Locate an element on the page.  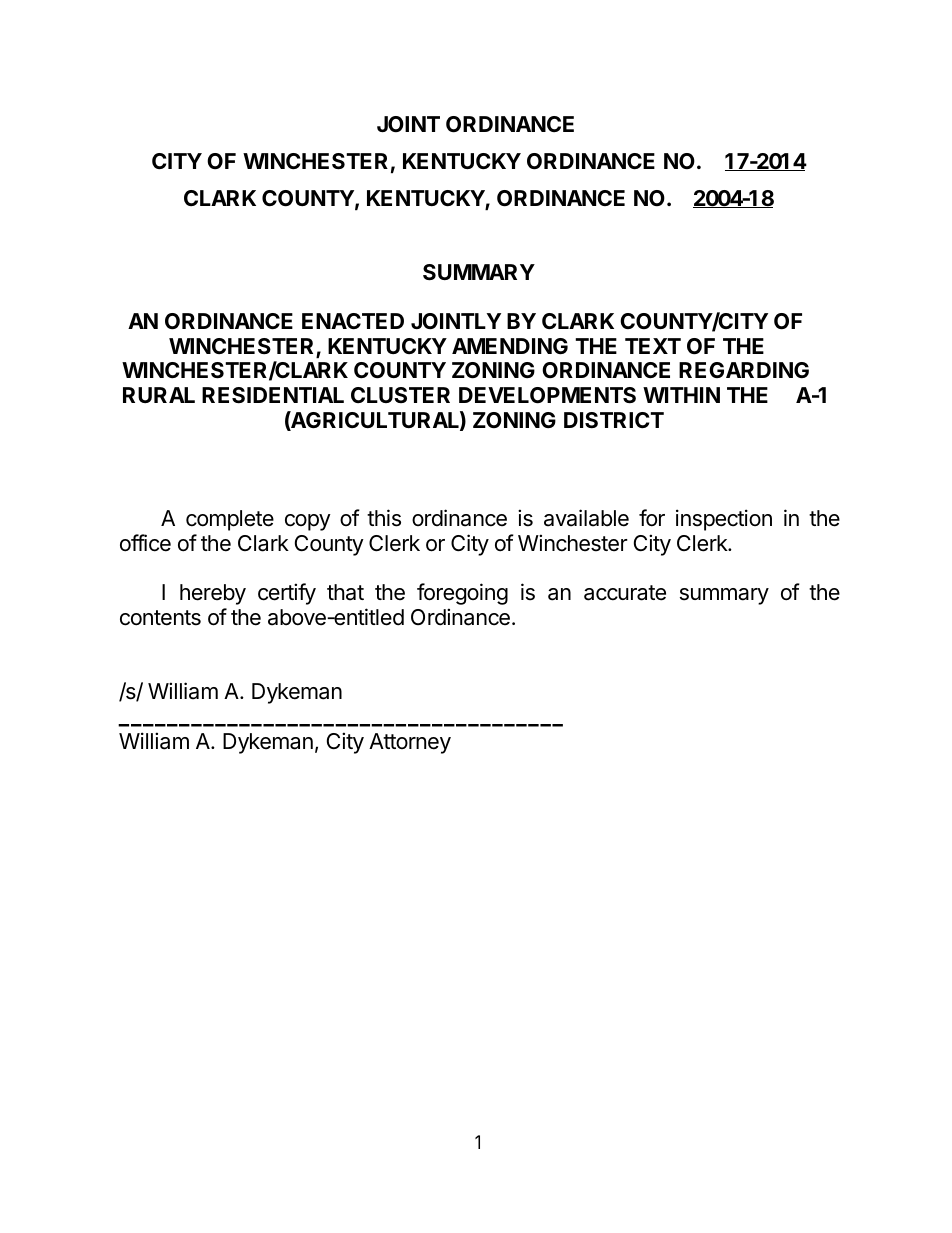
DISTRICT is located at coordinates (614, 420).
